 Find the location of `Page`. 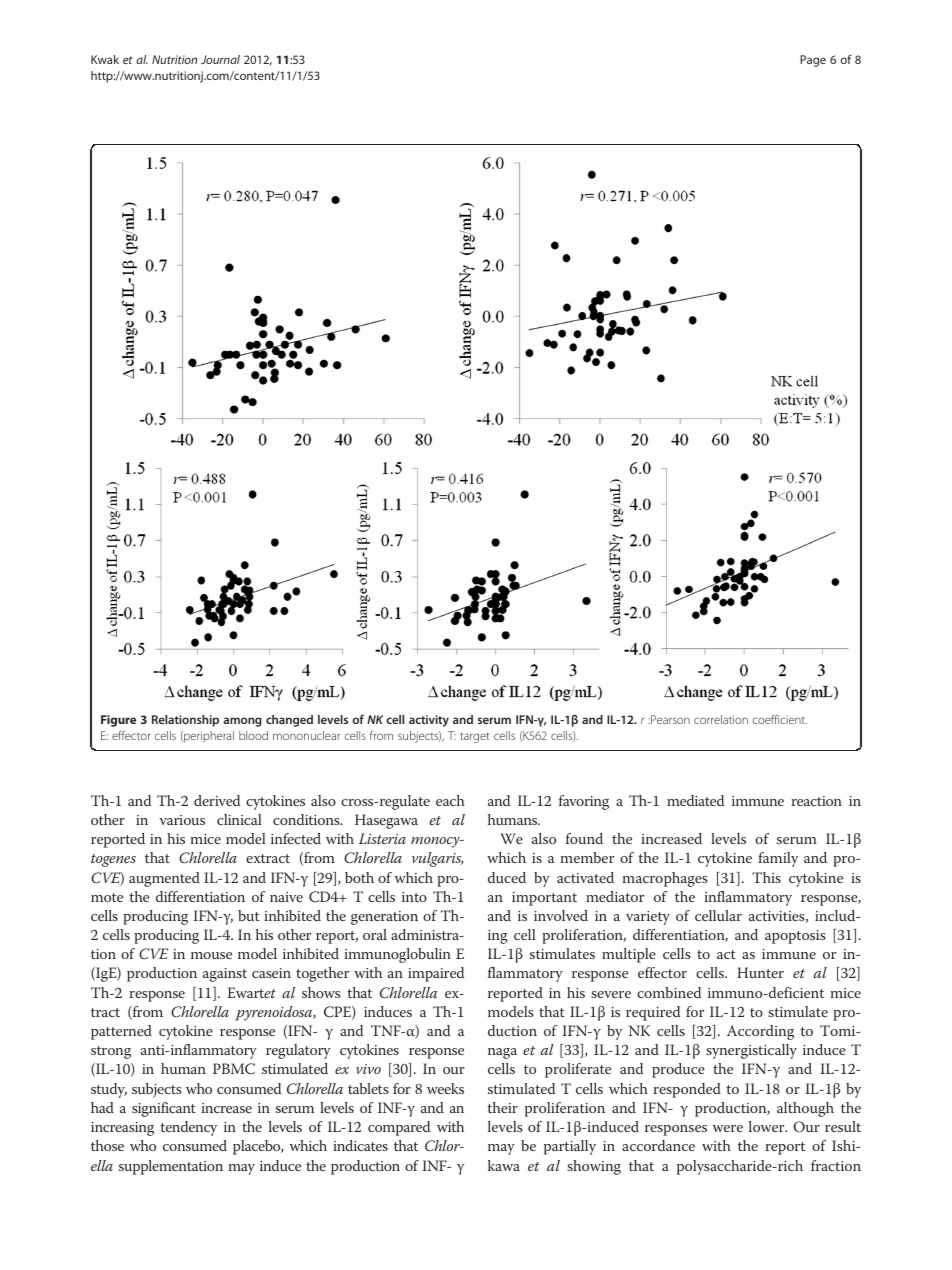

Page is located at coordinates (813, 61).
